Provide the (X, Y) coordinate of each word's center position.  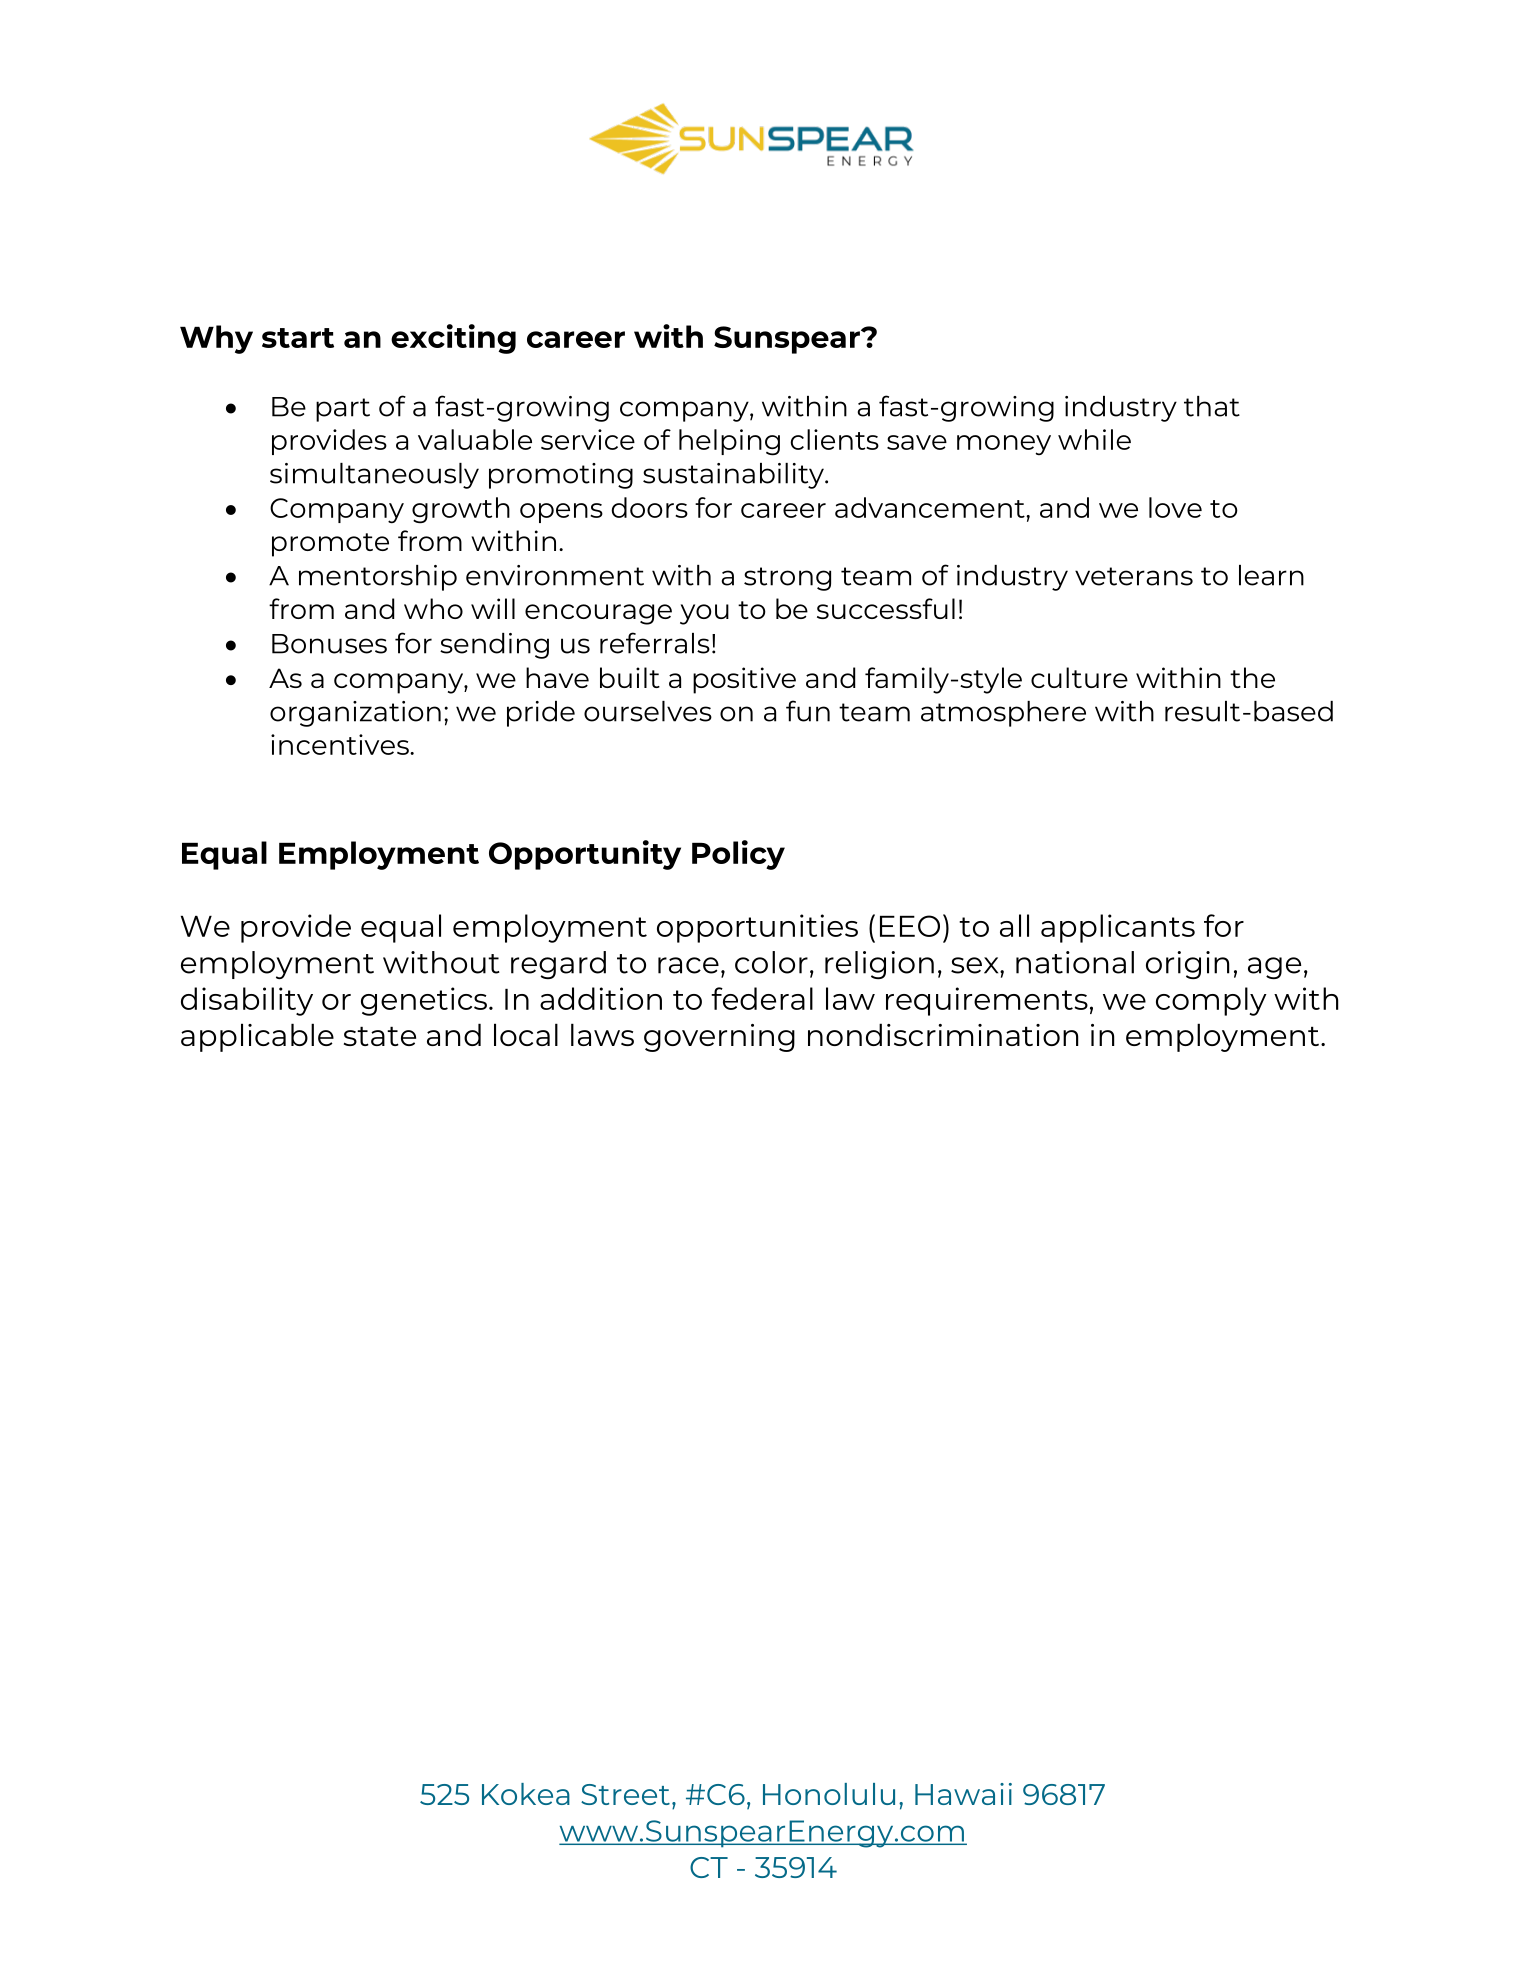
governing (719, 1038)
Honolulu (829, 1794)
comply (1211, 1001)
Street (625, 1794)
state (380, 1036)
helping (729, 442)
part (343, 410)
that (1212, 406)
